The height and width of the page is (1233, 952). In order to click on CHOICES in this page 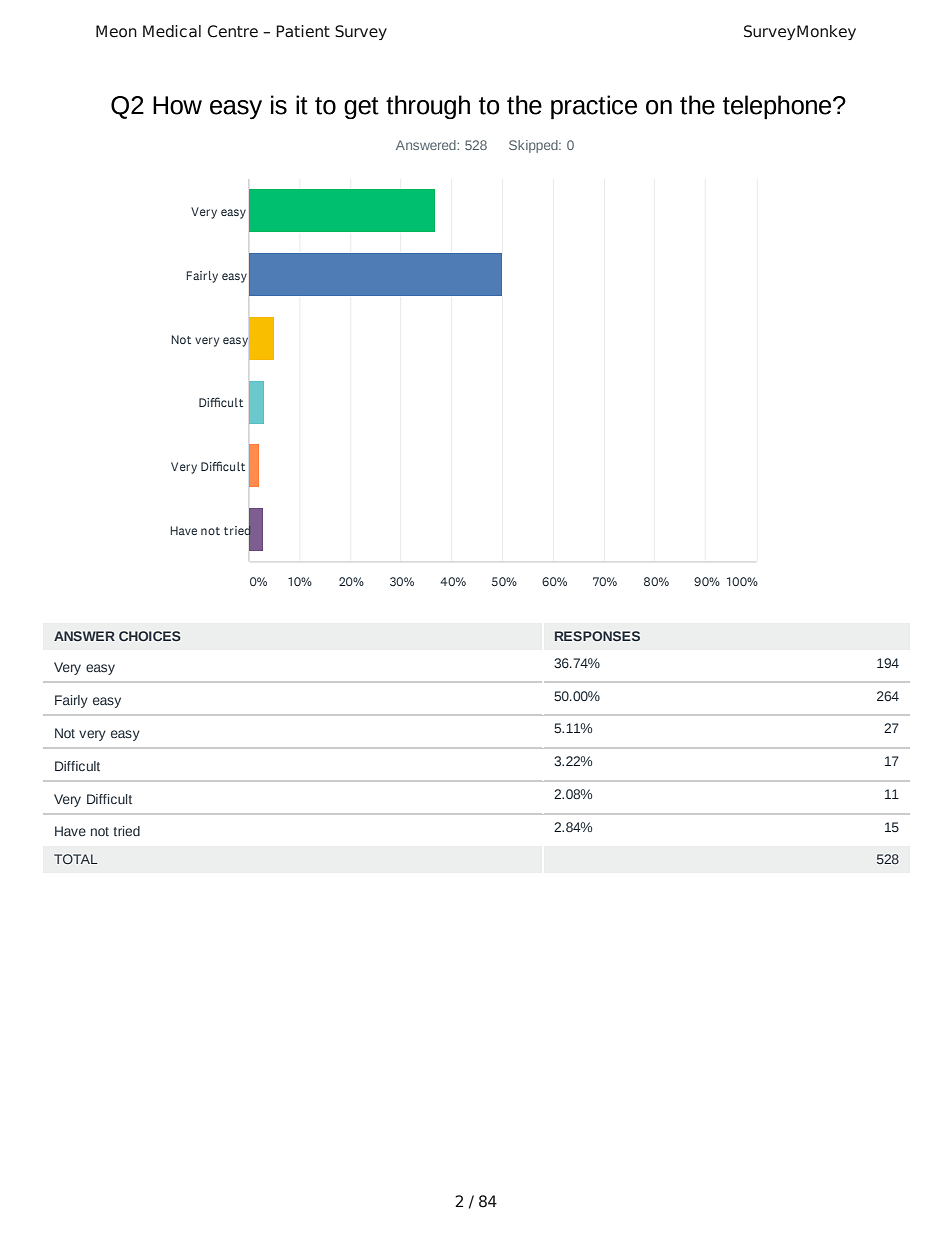, I will do `click(150, 636)`.
